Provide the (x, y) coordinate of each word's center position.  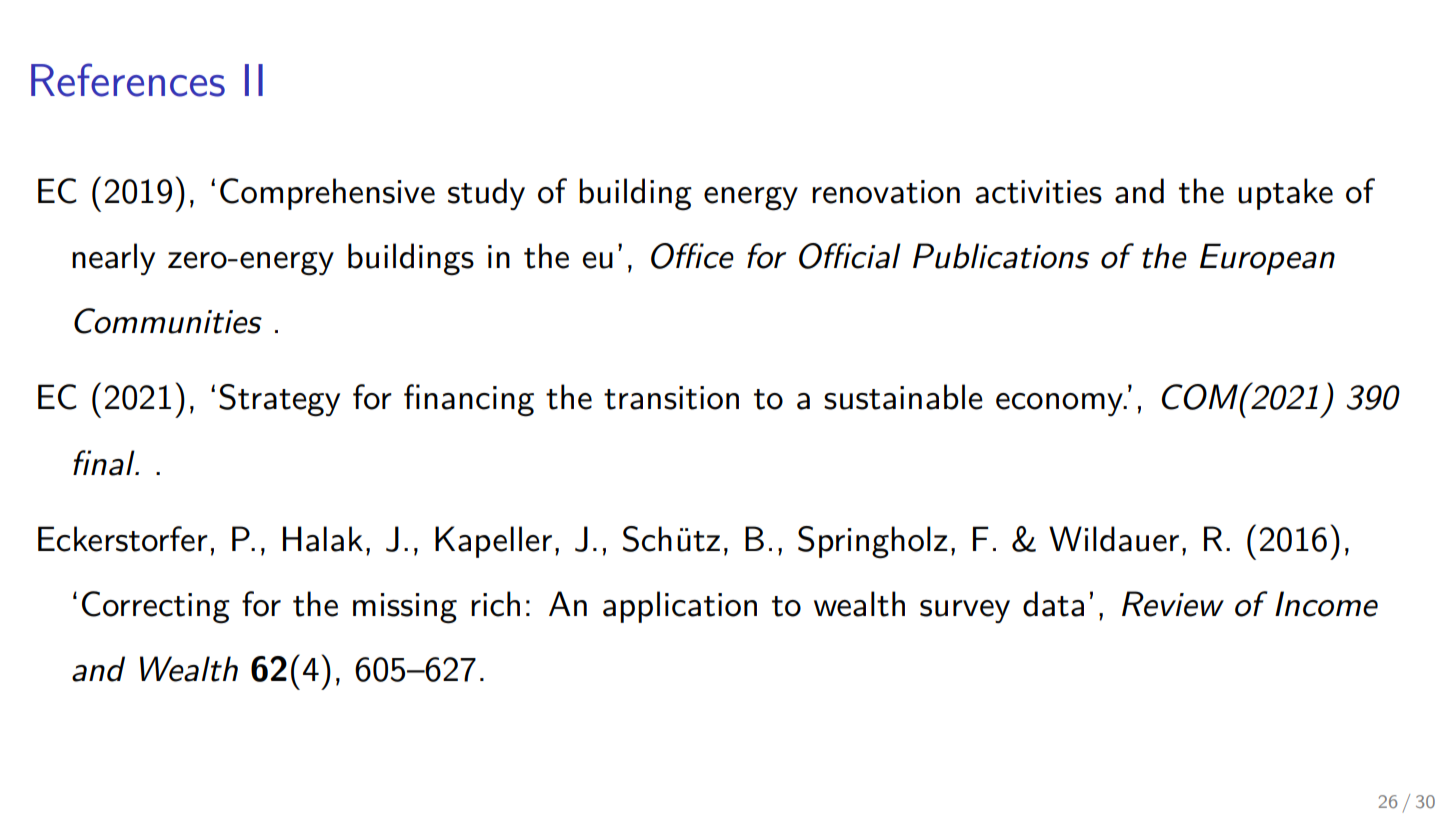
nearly (113, 259)
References (128, 80)
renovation (886, 192)
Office (692, 256)
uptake (1285, 194)
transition (671, 398)
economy (1060, 404)
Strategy (279, 400)
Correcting (156, 607)
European (1267, 259)
